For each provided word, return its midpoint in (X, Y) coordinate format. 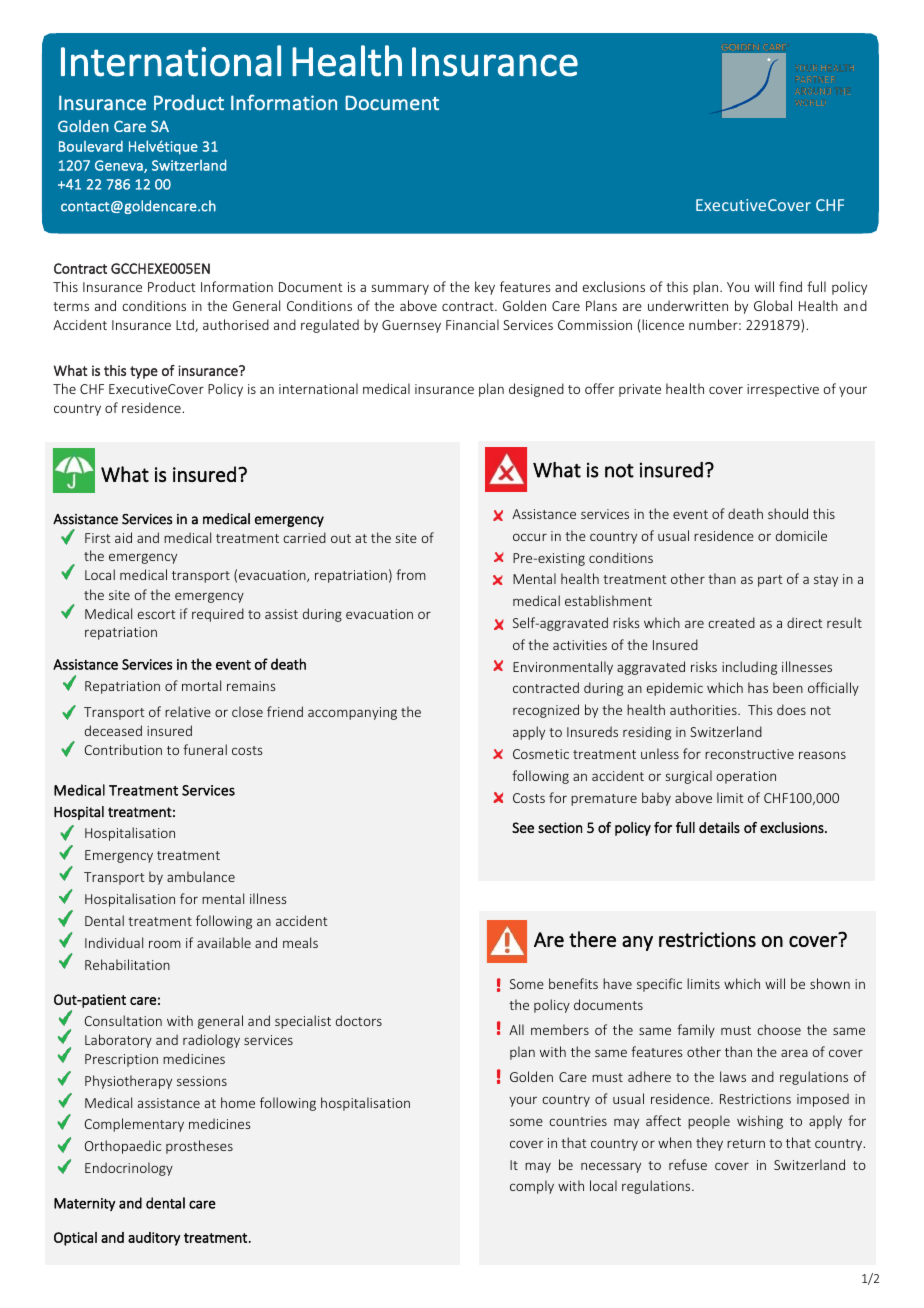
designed (536, 390)
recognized (546, 711)
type (144, 372)
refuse (688, 1164)
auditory (154, 1239)
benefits (573, 983)
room (165, 944)
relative (188, 711)
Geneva (120, 166)
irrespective (783, 390)
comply (532, 1187)
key (485, 288)
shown (830, 983)
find (790, 286)
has (758, 687)
